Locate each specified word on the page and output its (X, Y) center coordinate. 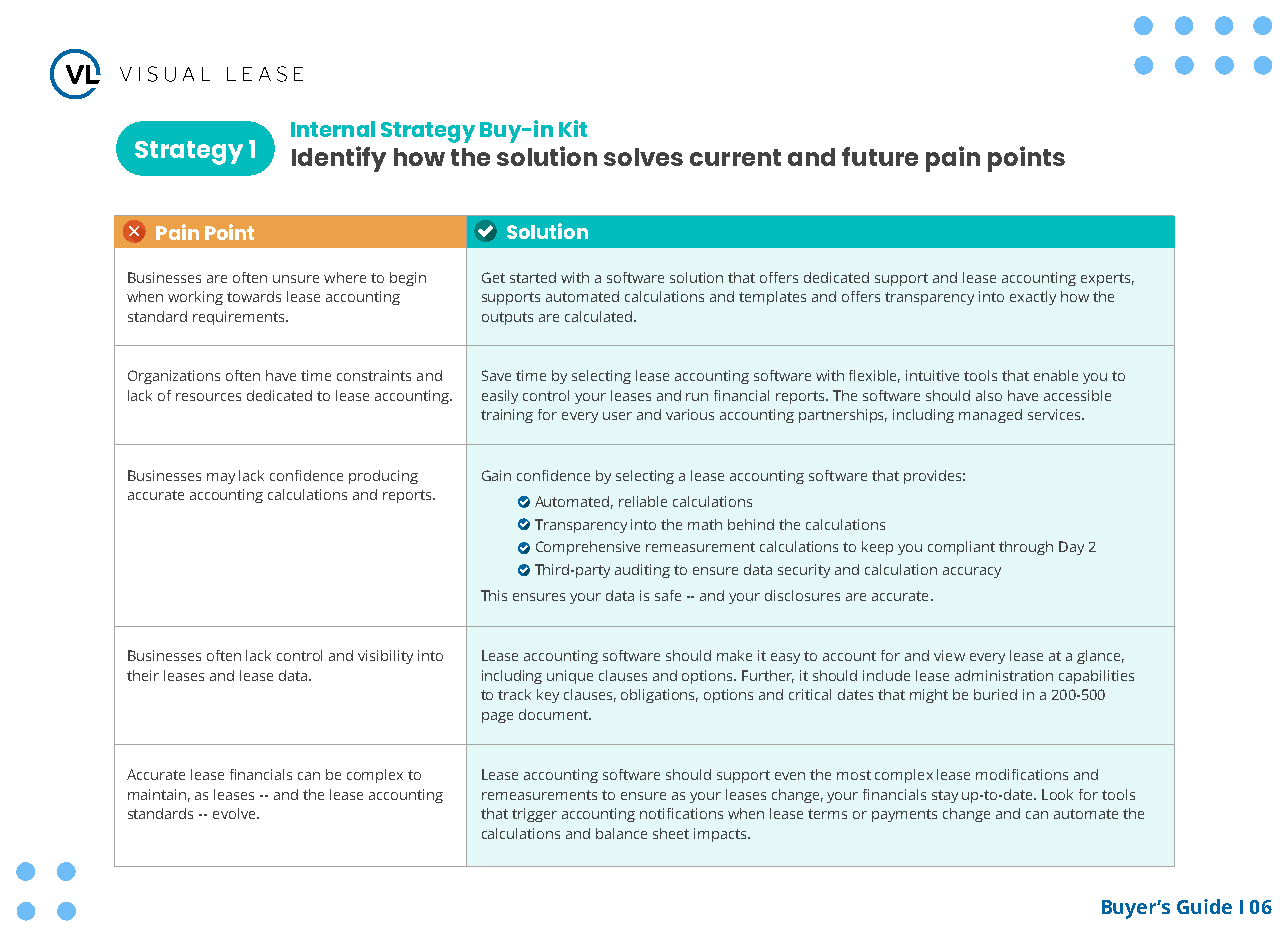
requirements (240, 318)
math (705, 524)
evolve (235, 813)
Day (1071, 548)
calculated (598, 316)
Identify (339, 159)
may (221, 478)
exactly (1033, 298)
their (143, 675)
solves (643, 157)
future (880, 156)
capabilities (1096, 677)
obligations (659, 696)
